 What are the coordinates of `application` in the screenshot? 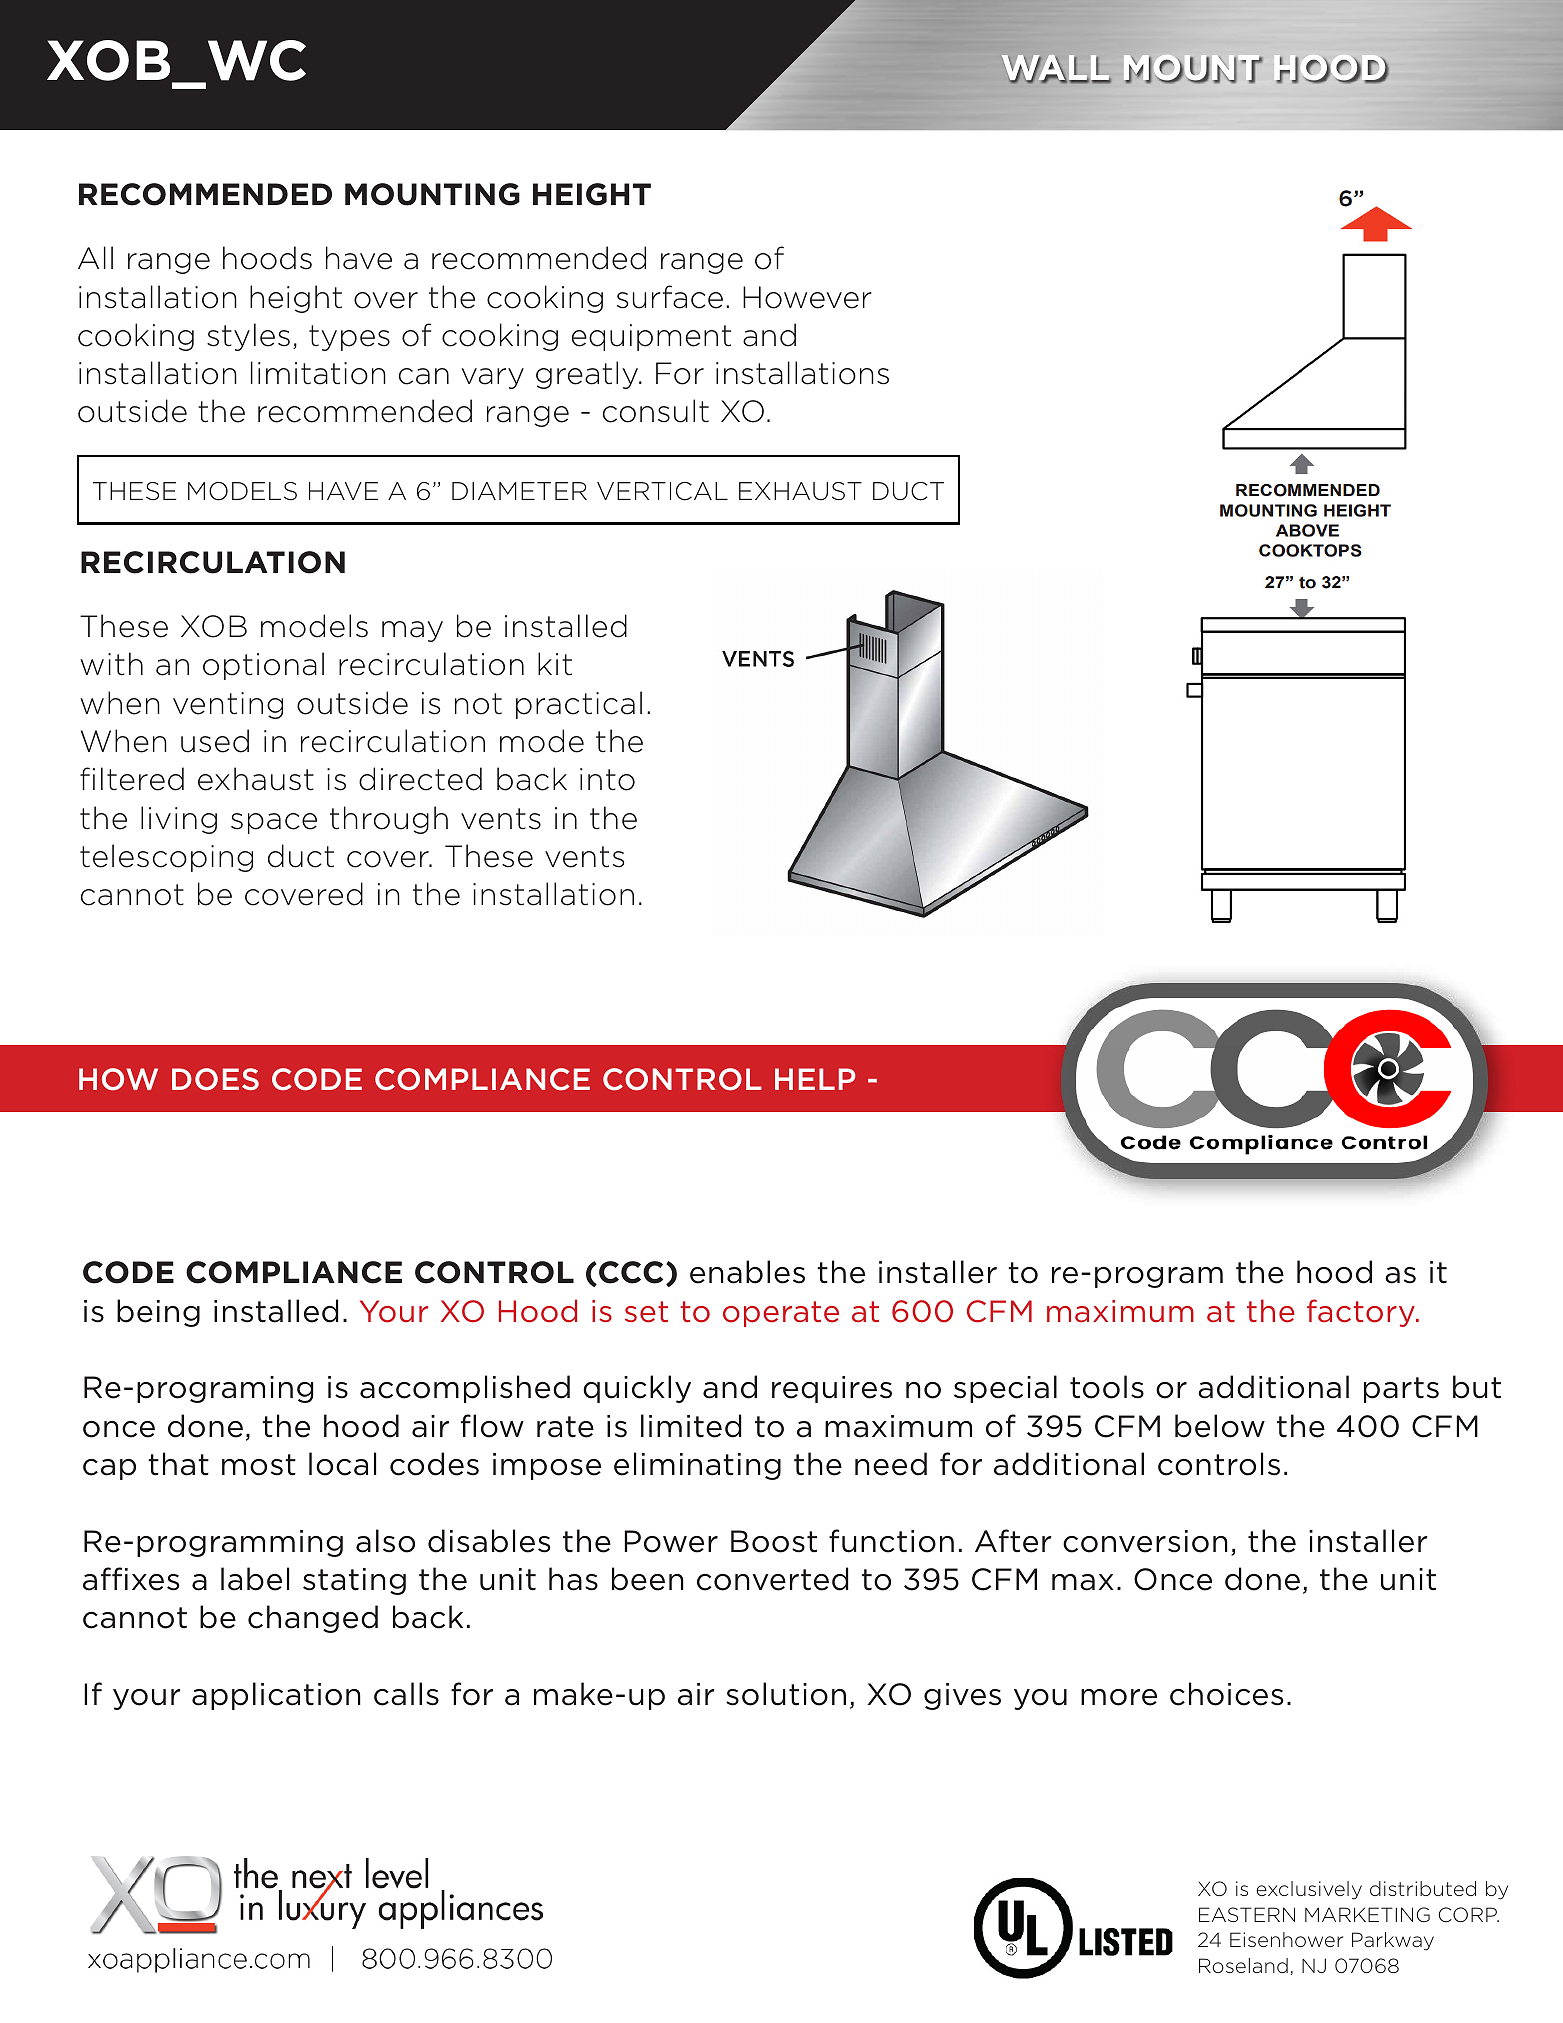 It's located at (276, 1696).
